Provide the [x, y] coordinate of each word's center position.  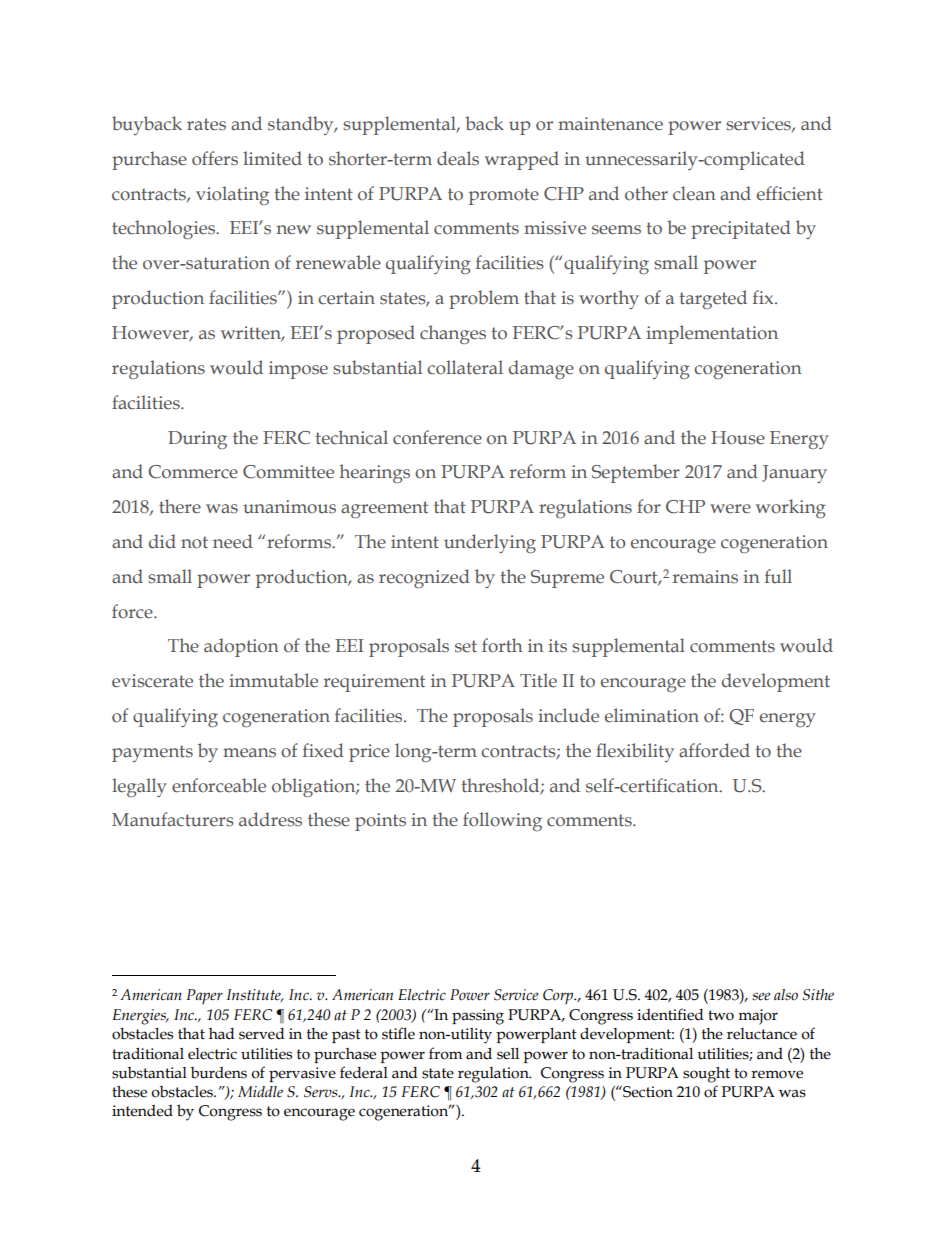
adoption [241, 647]
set [466, 646]
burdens [219, 1073]
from [445, 1053]
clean [694, 193]
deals [458, 158]
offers [215, 158]
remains [705, 577]
